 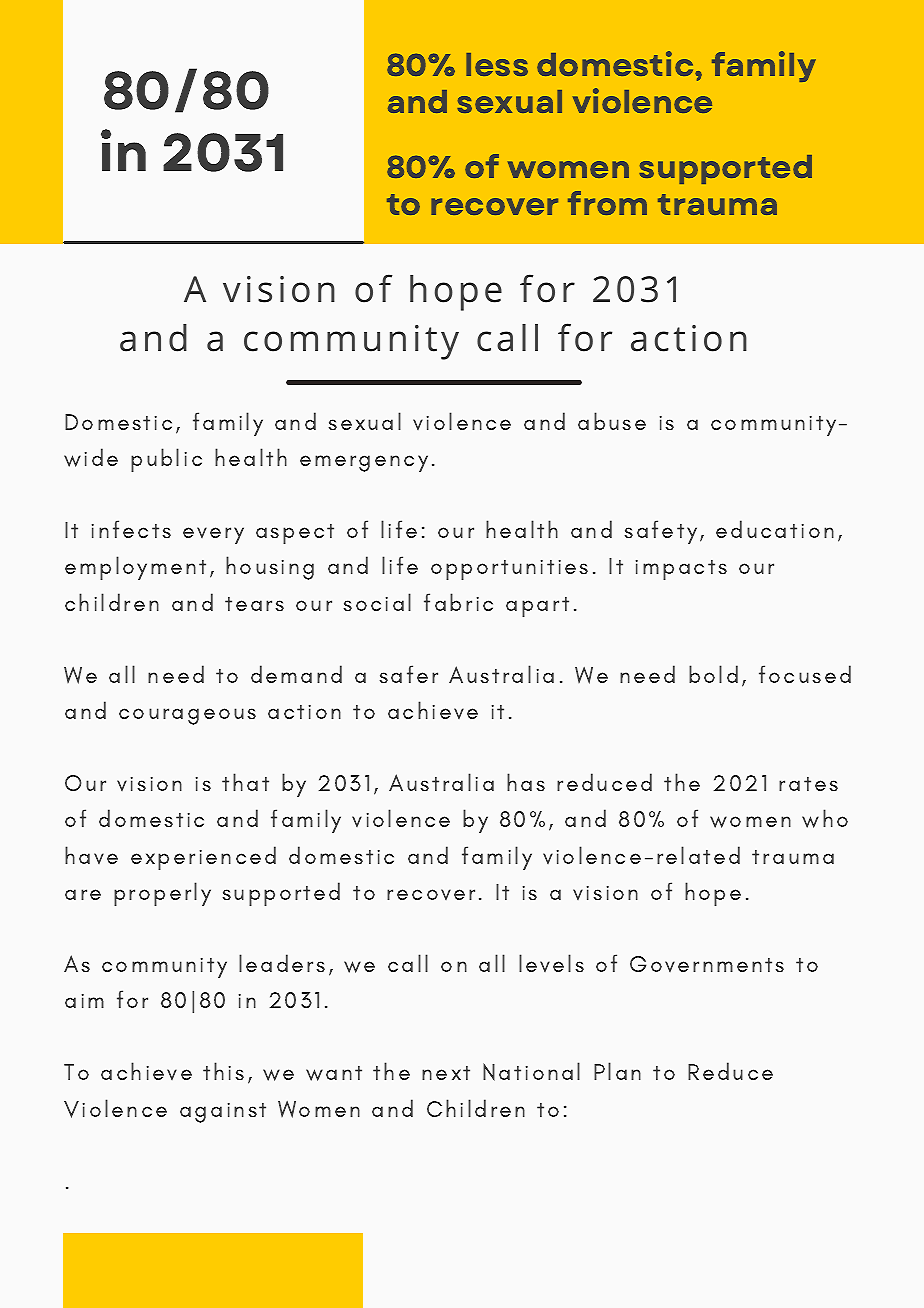 What do you see at coordinates (612, 421) in the page?
I see `abuse` at bounding box center [612, 421].
